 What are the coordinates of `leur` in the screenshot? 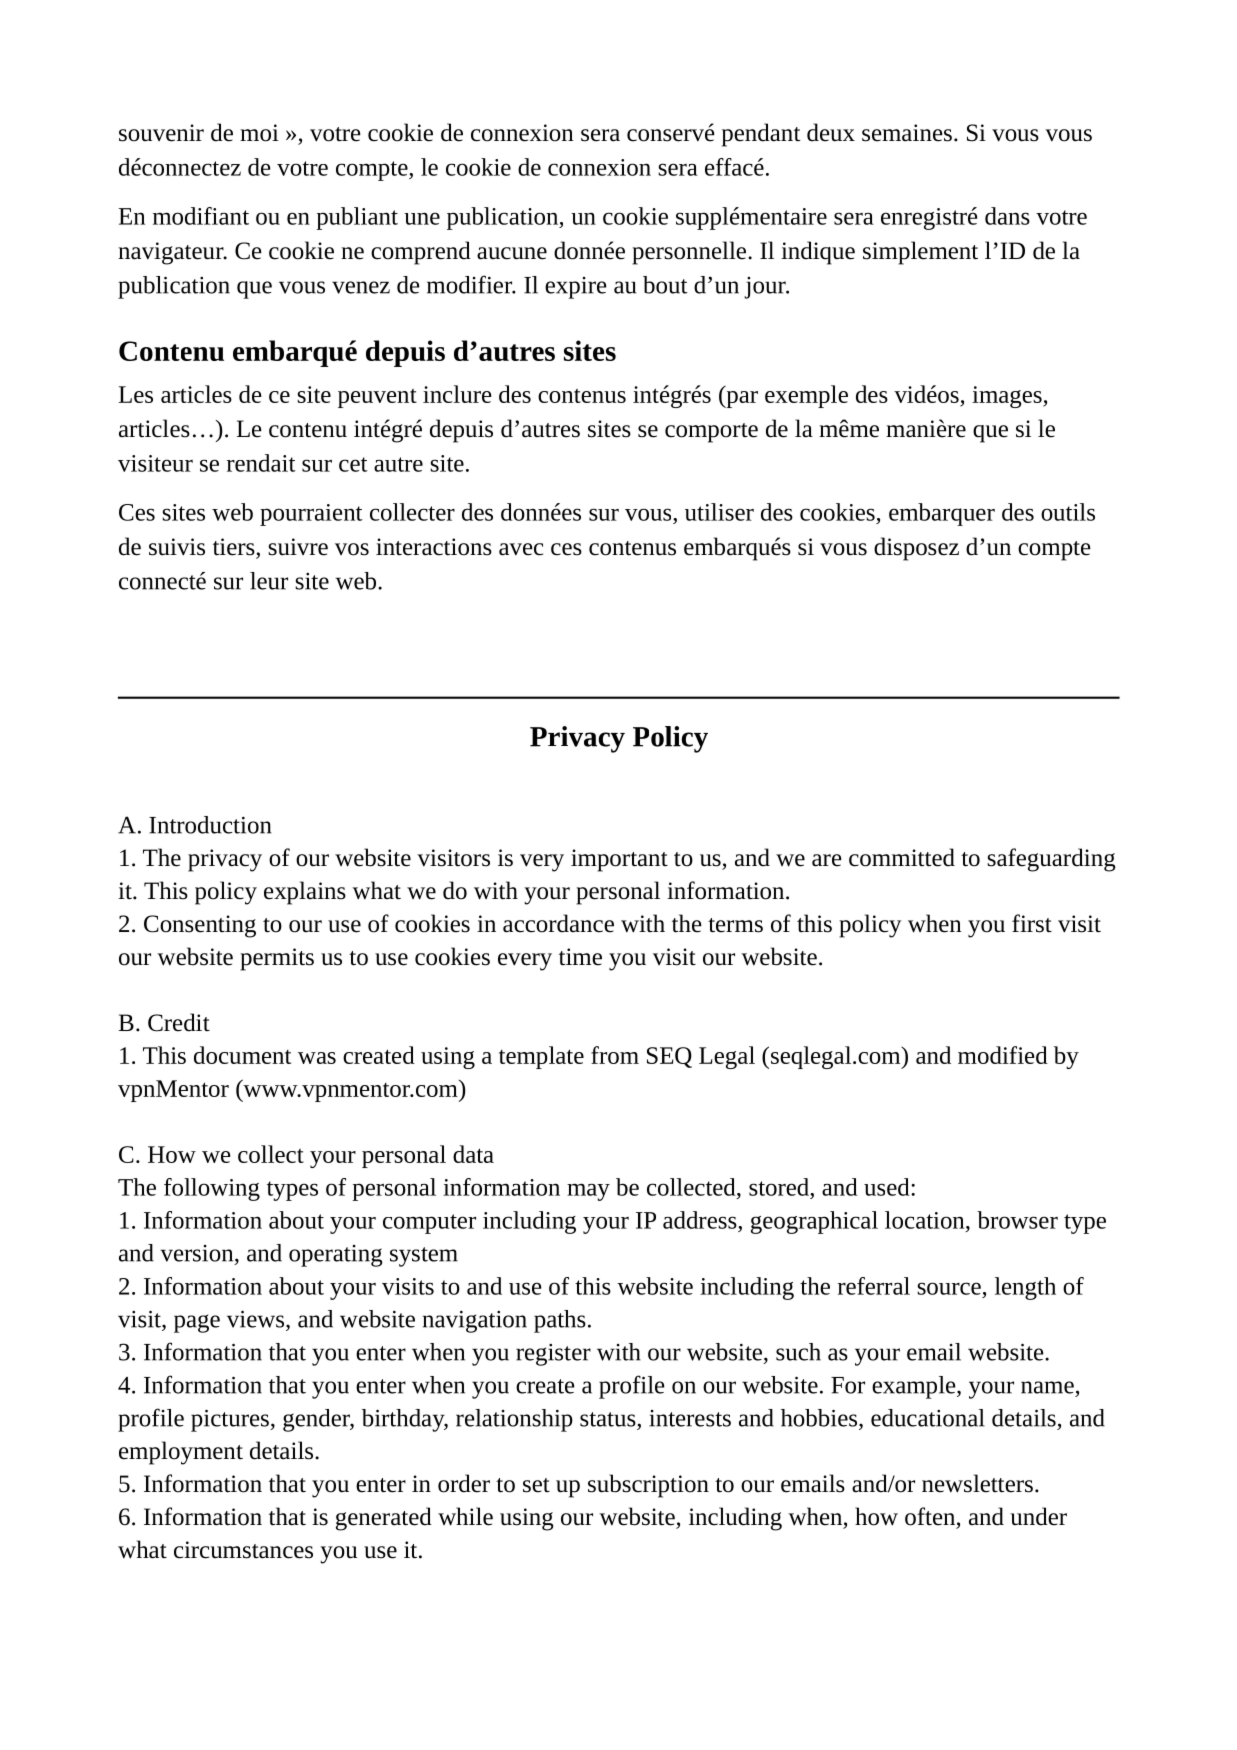 It's located at (269, 581).
